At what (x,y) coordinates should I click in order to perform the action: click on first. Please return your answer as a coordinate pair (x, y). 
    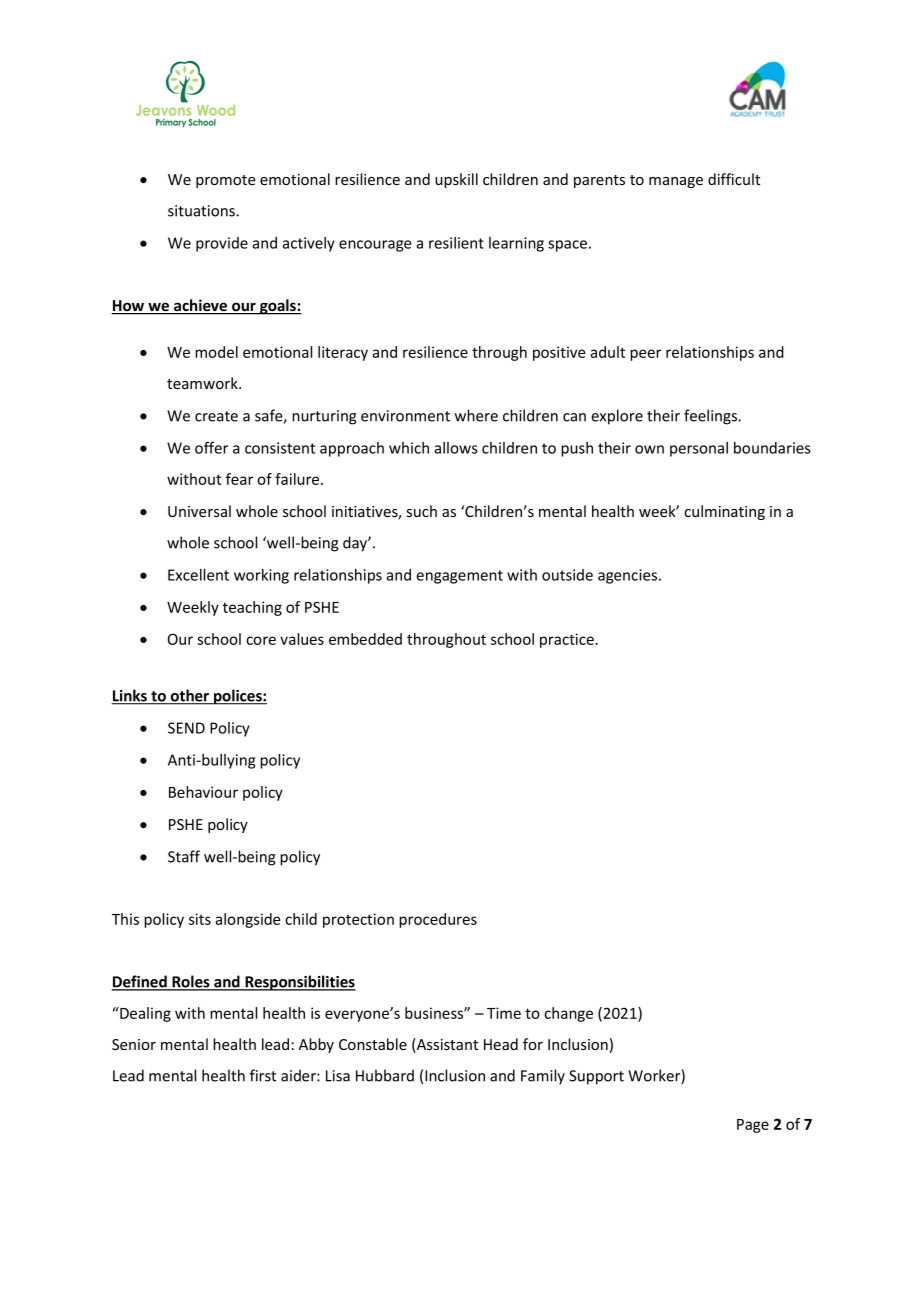
    Looking at the image, I should click on (263, 1075).
